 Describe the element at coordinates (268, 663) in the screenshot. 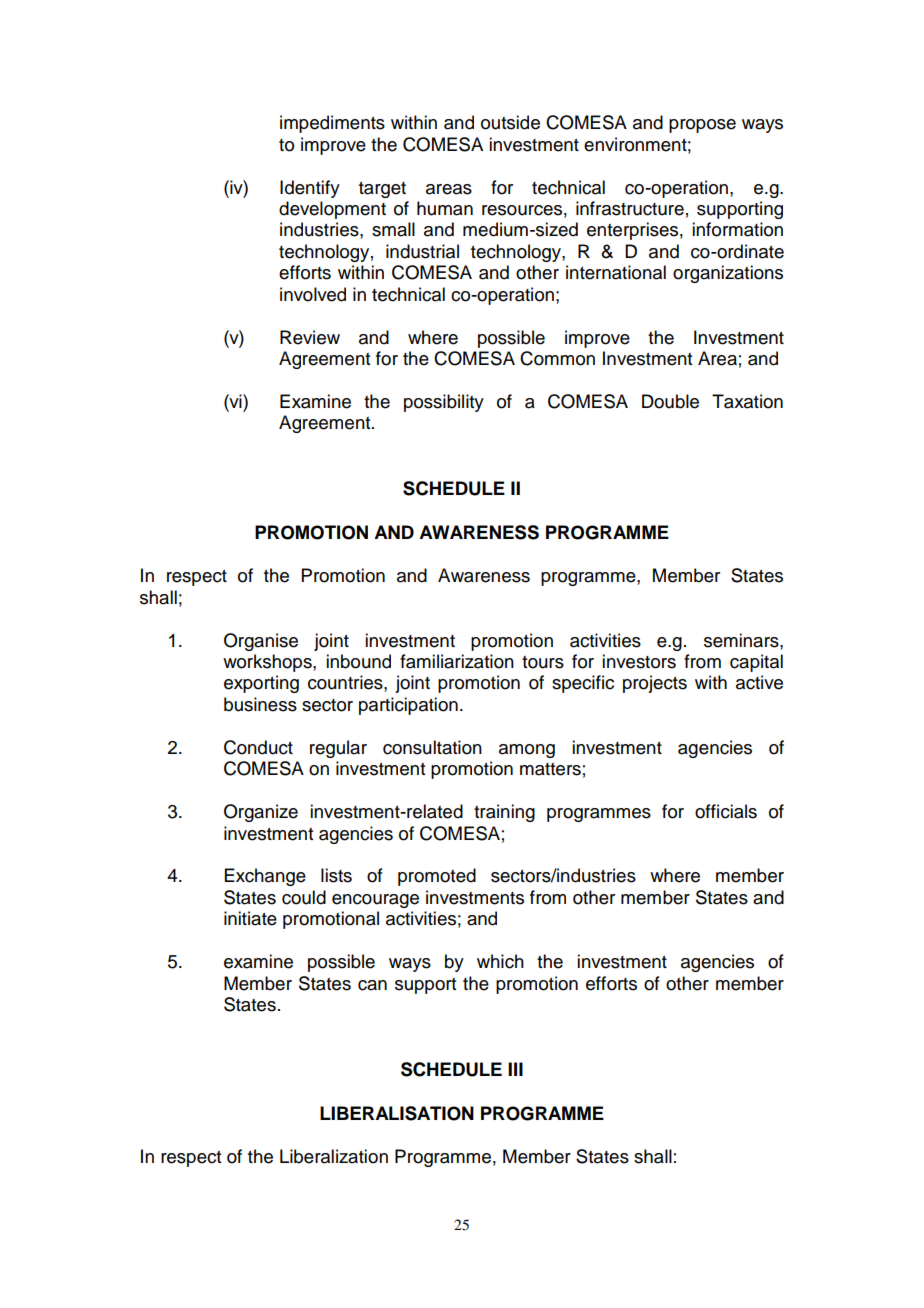

I see `workshops` at that location.
